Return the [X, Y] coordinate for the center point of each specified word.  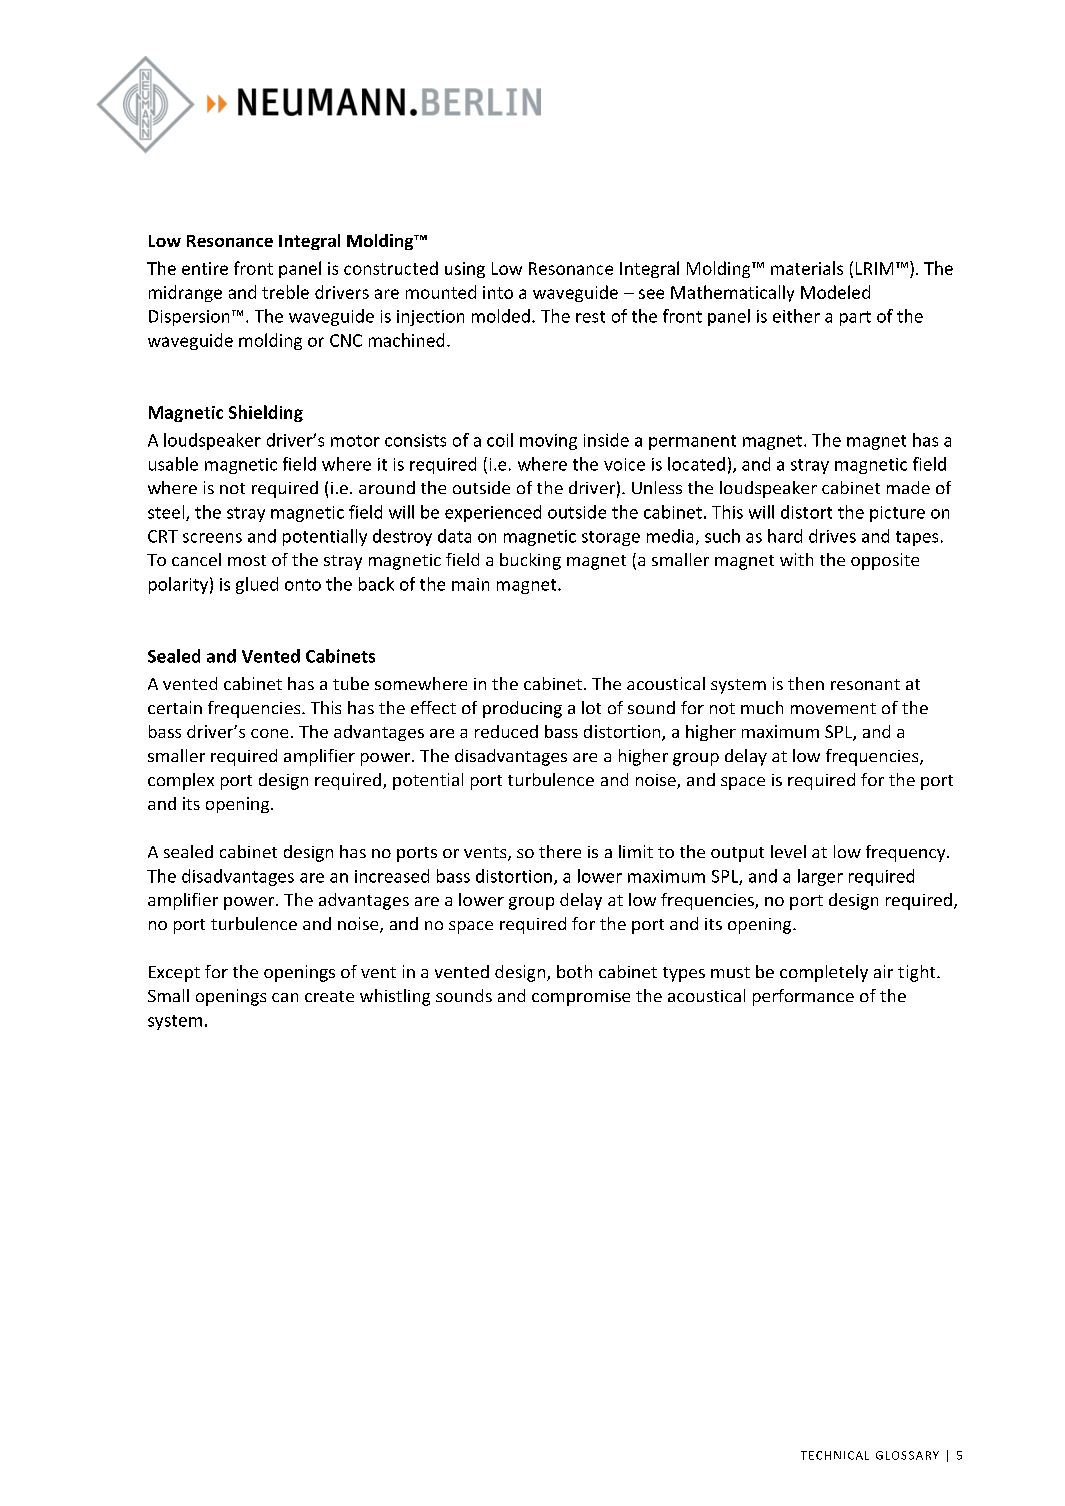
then [806, 683]
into [498, 292]
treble [285, 292]
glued [257, 585]
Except [174, 974]
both [574, 971]
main [470, 584]
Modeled [835, 292]
